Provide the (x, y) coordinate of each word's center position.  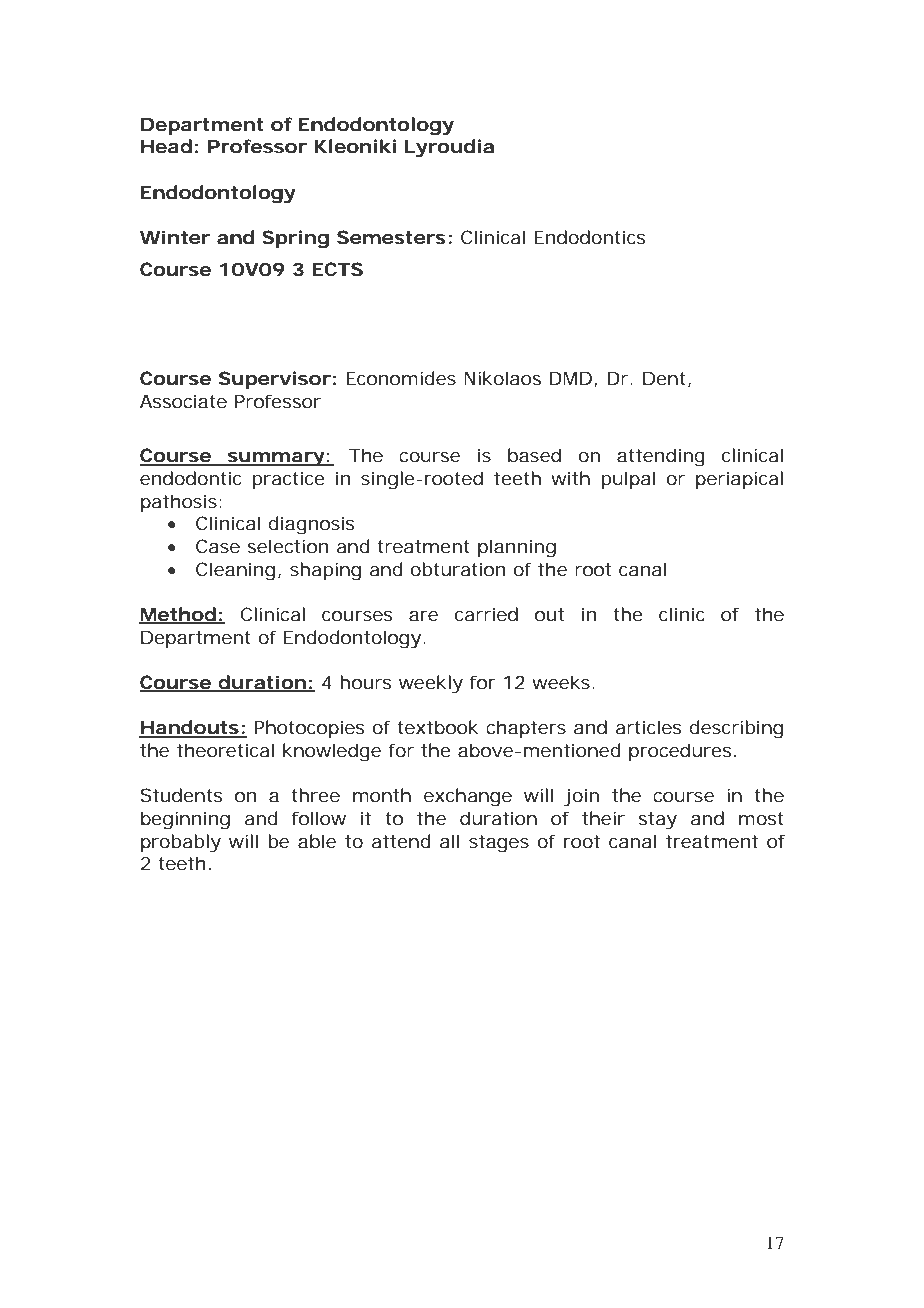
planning (517, 548)
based (534, 455)
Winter (175, 237)
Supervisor (275, 380)
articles (648, 727)
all (449, 841)
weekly (431, 684)
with (570, 478)
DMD (570, 378)
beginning (185, 820)
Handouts (189, 728)
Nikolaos (502, 378)
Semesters (391, 237)
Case (218, 546)
